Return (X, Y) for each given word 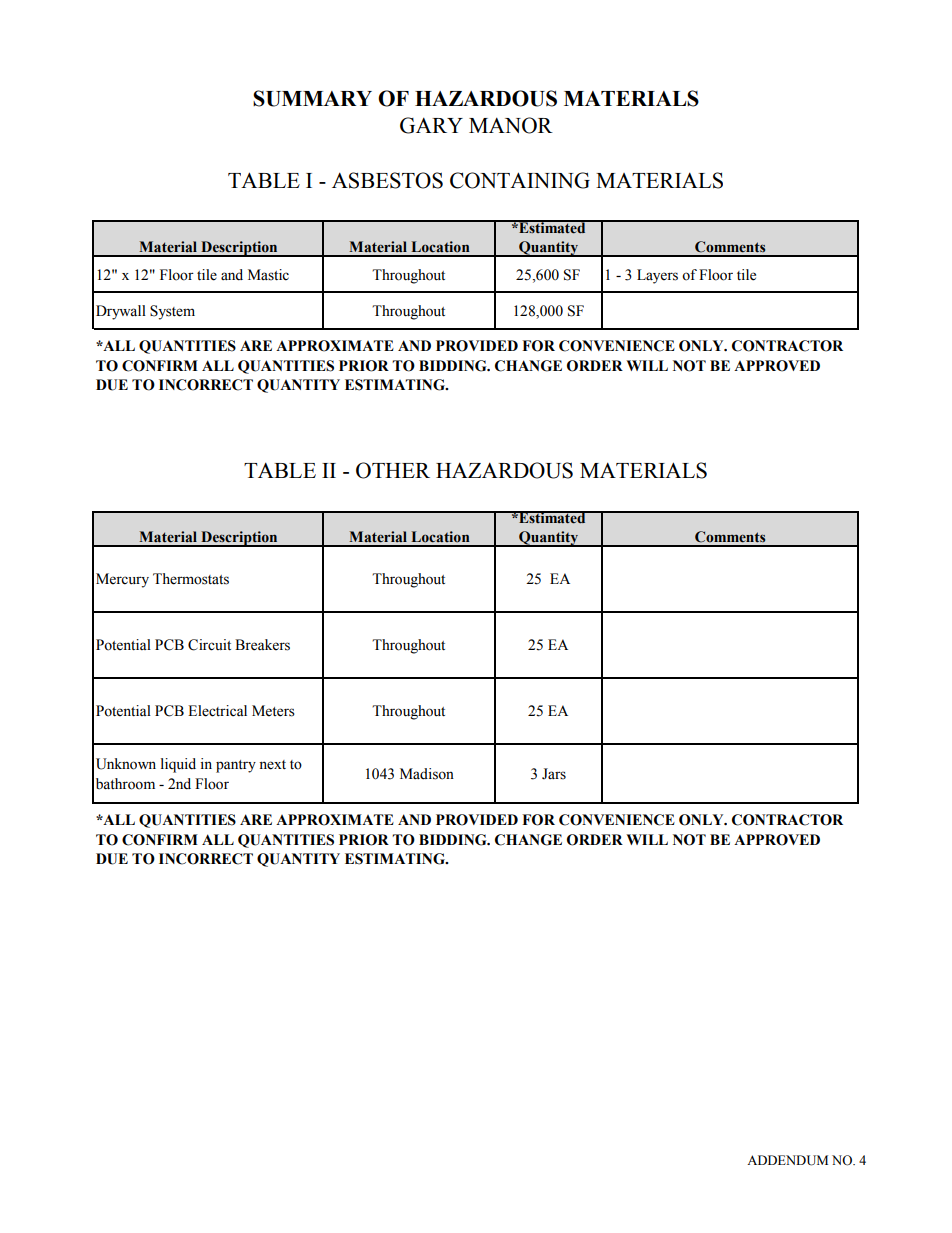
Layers (657, 276)
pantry (236, 766)
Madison (427, 774)
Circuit (209, 645)
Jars (554, 774)
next (272, 765)
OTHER (393, 470)
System (172, 312)
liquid (178, 765)
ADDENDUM (787, 1160)
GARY (431, 125)
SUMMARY (312, 98)
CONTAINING (520, 180)
